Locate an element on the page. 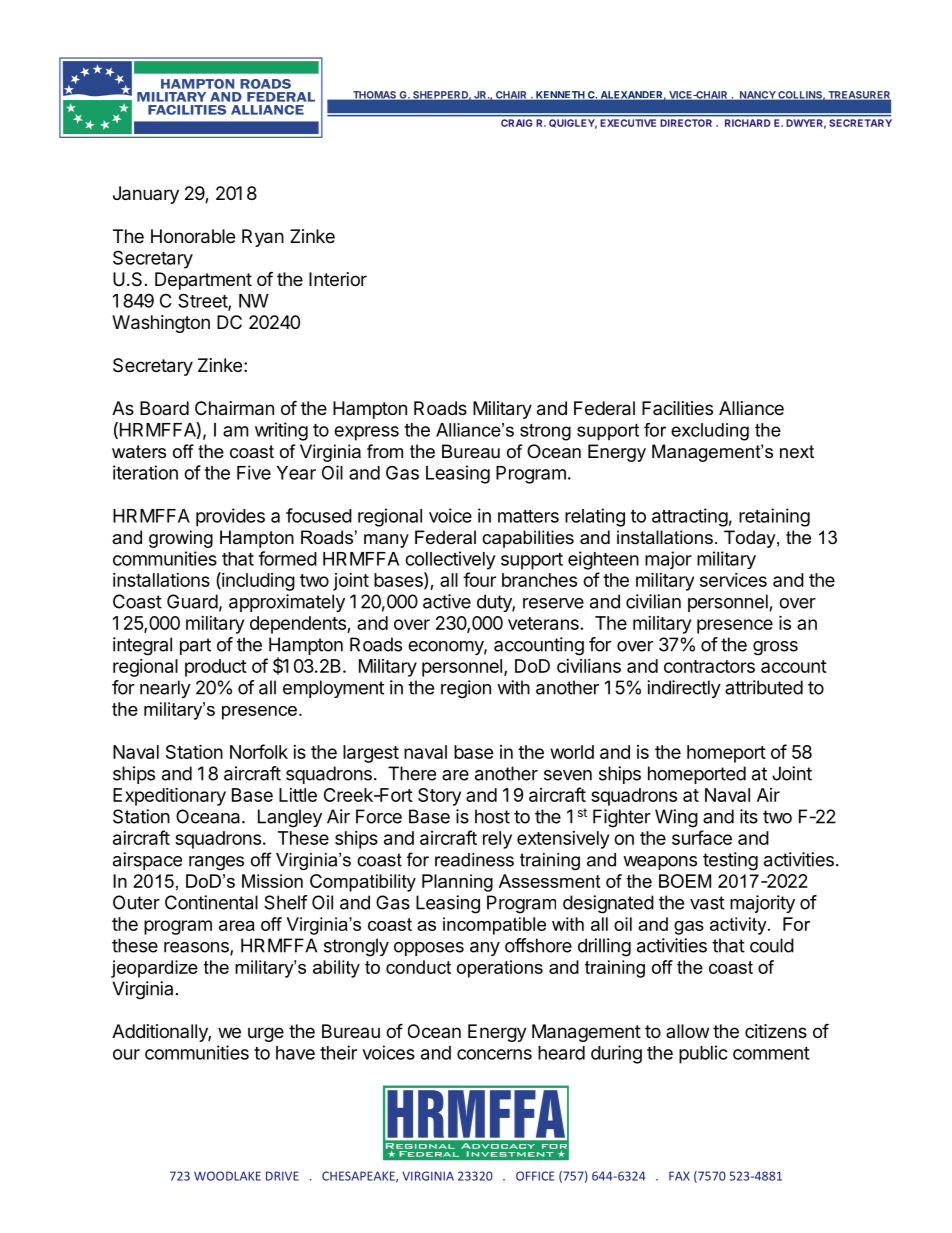 The height and width of the image is (1233, 952). CRAIG is located at coordinates (516, 123).
